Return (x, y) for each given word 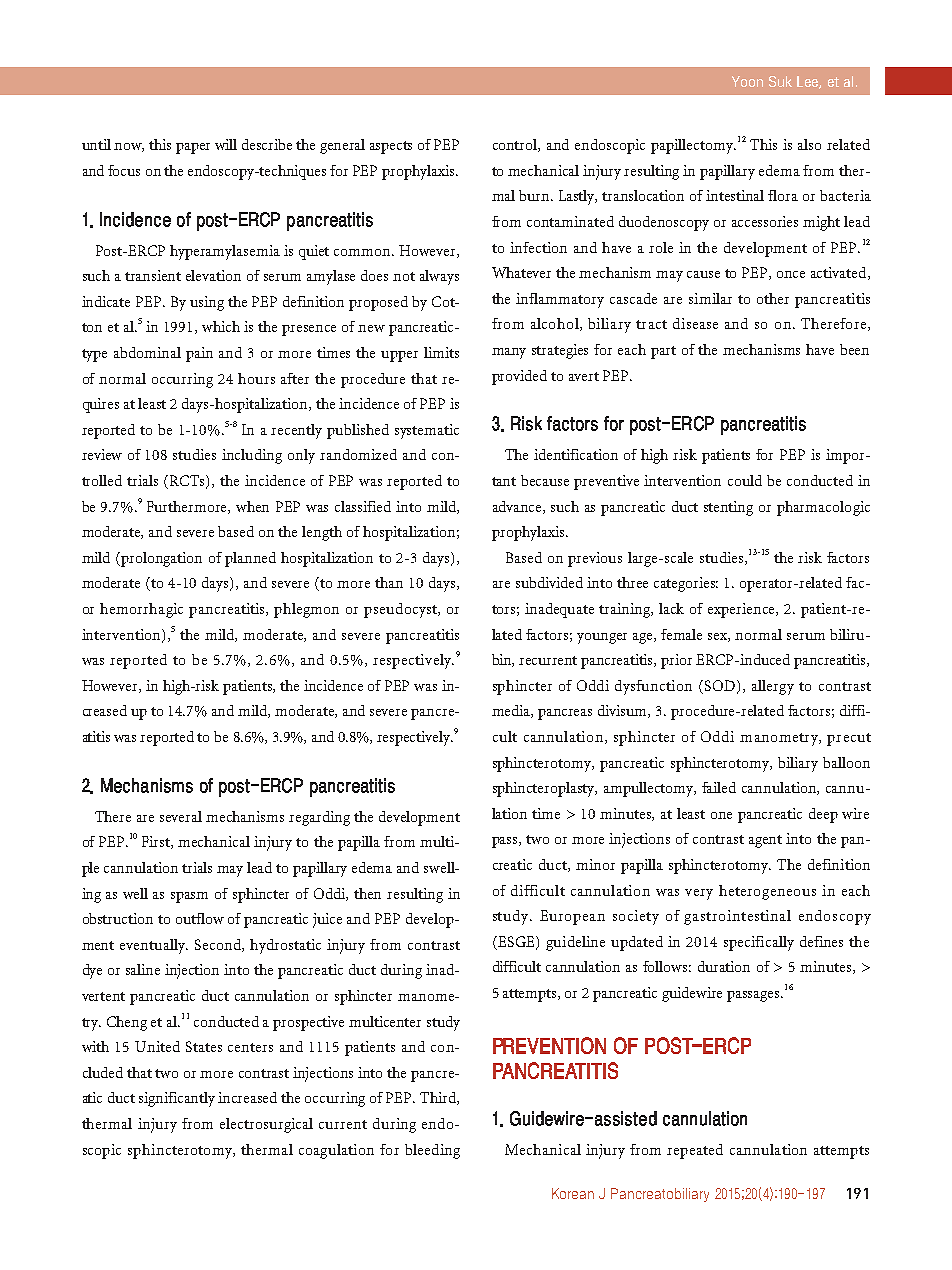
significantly (177, 1099)
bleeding (432, 1151)
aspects (391, 147)
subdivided (549, 582)
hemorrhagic (141, 610)
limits (441, 352)
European (572, 917)
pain (199, 354)
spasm (189, 897)
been (854, 349)
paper (193, 148)
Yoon (747, 81)
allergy (773, 687)
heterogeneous (767, 892)
